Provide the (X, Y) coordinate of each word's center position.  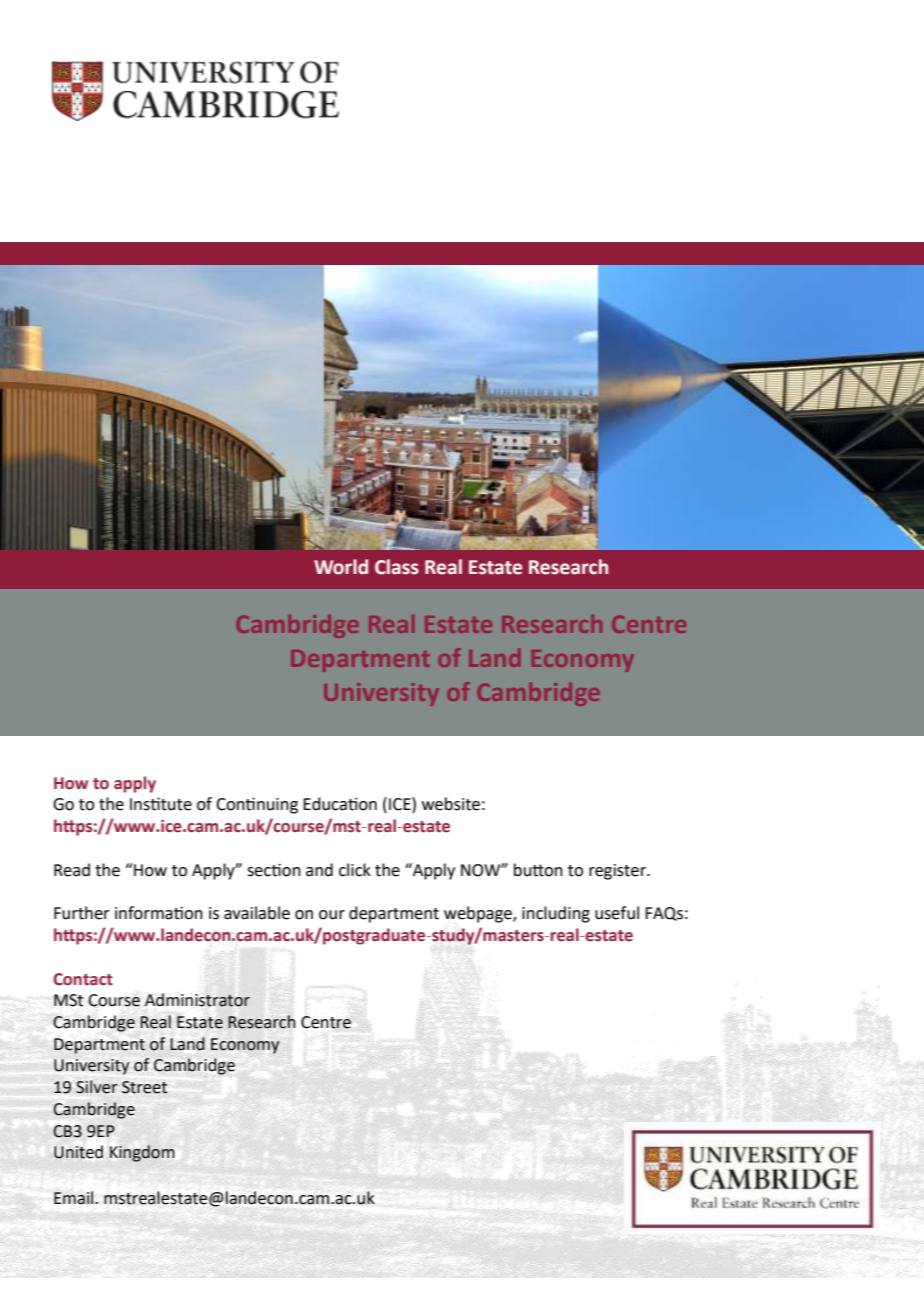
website (451, 804)
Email (75, 1198)
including (556, 914)
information (159, 913)
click (355, 870)
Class (397, 567)
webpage (479, 914)
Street (144, 1087)
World (341, 567)
